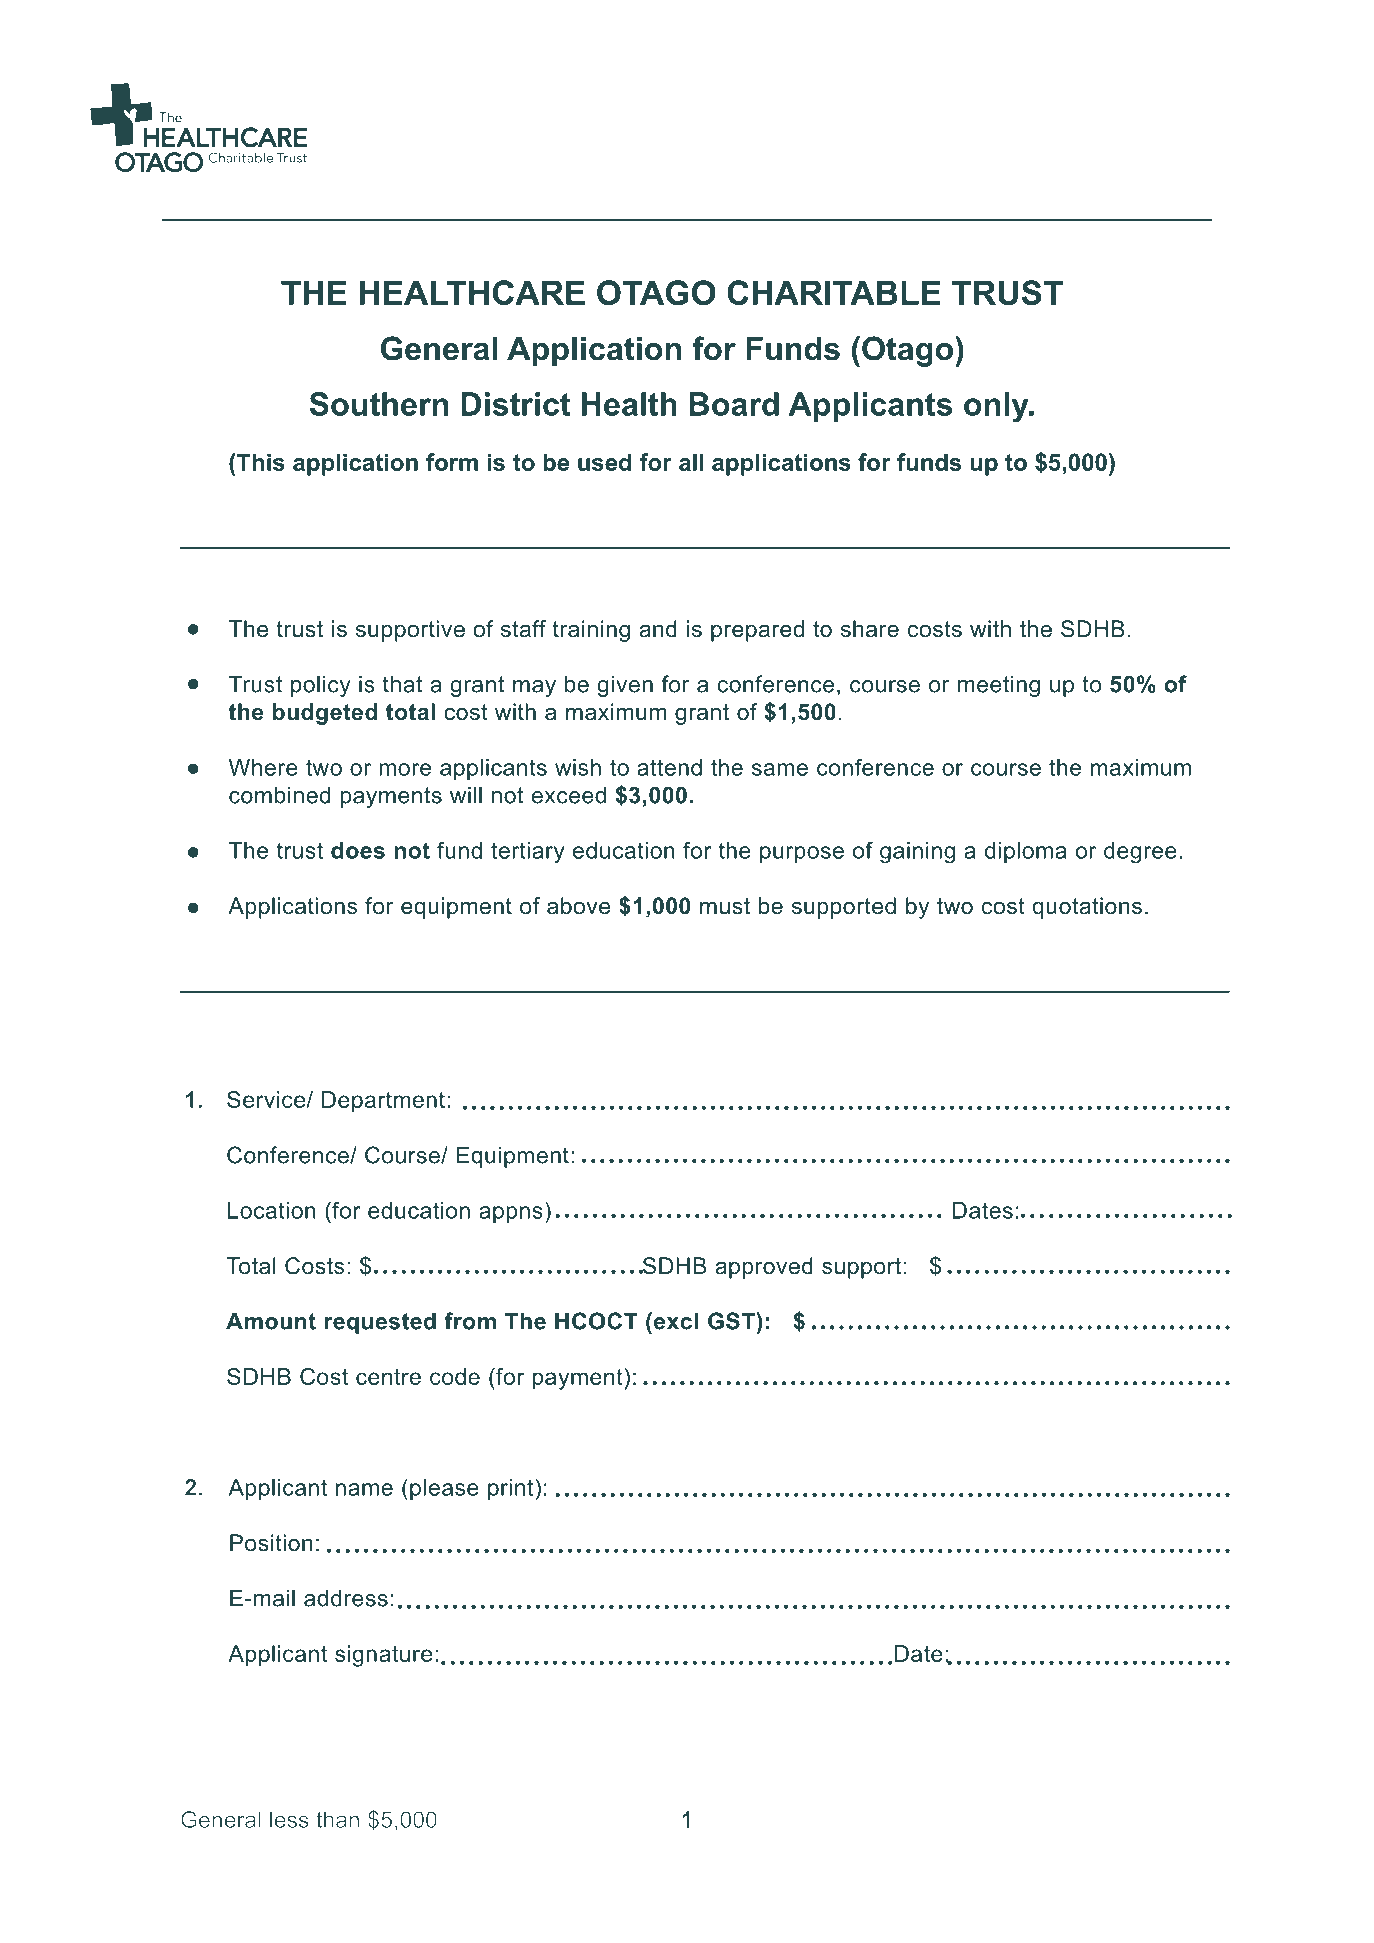 The width and height of the screenshot is (1374, 1943). Describe the element at coordinates (725, 906) in the screenshot. I see `must` at that location.
